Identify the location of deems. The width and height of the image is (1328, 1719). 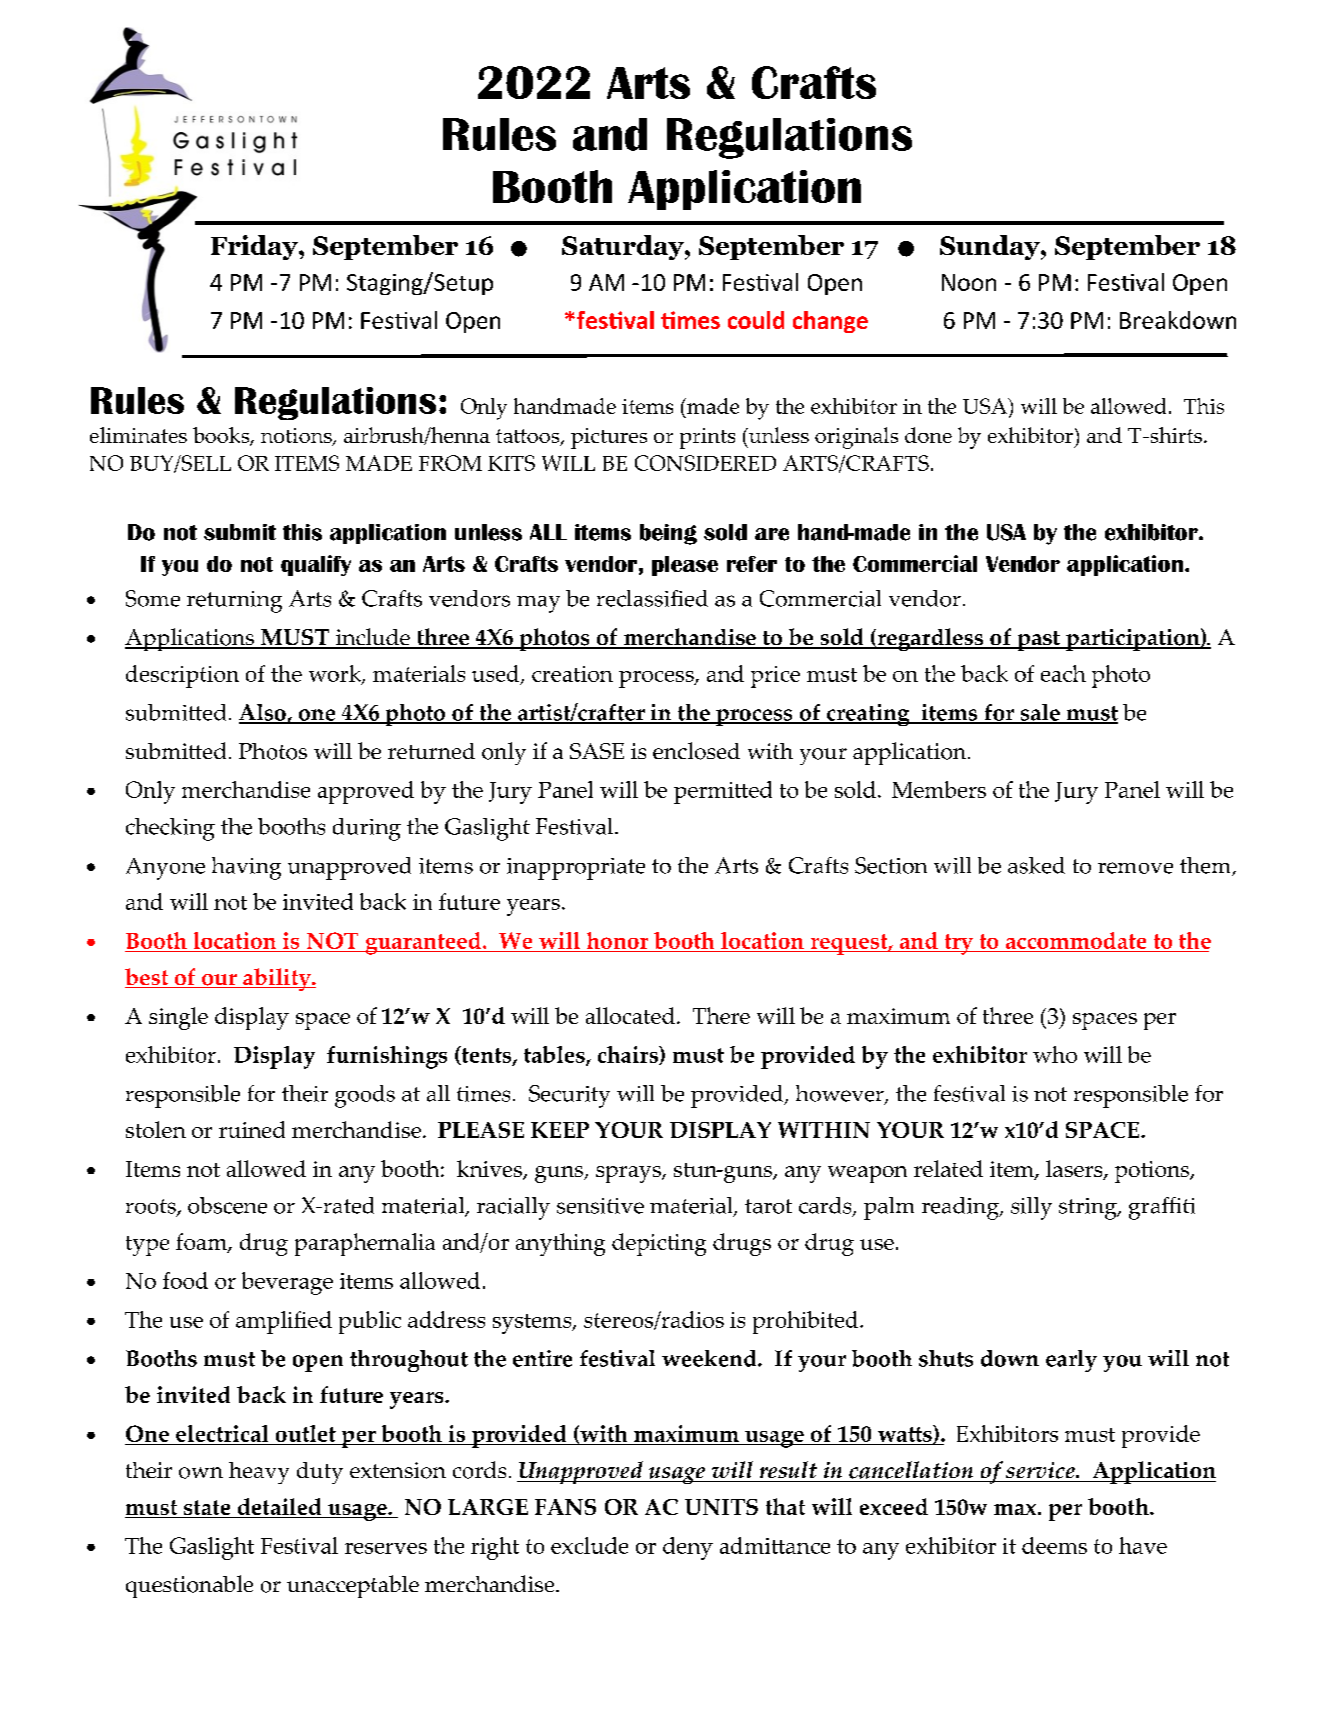
(1054, 1545).
